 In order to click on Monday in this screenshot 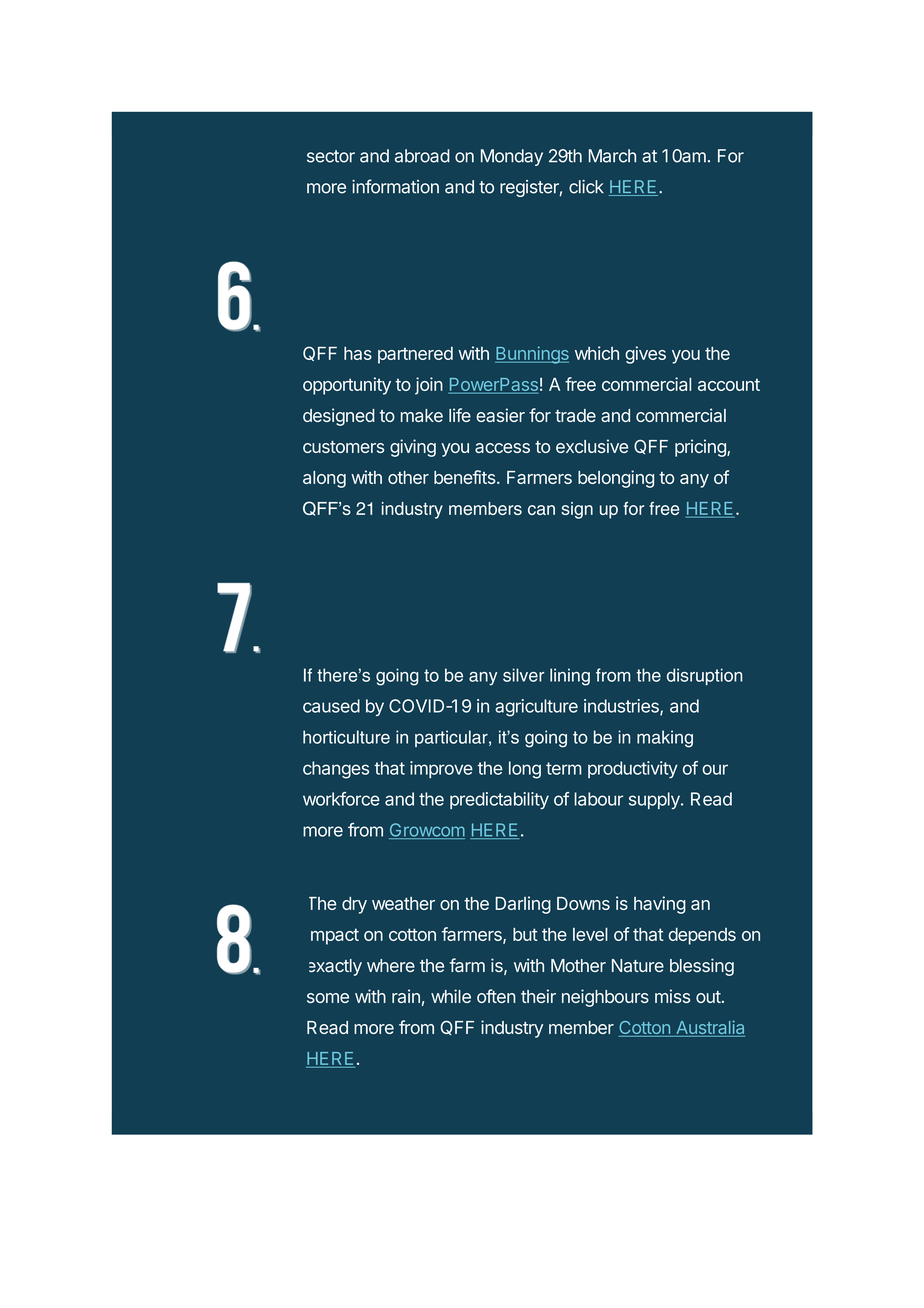, I will do `click(512, 157)`.
